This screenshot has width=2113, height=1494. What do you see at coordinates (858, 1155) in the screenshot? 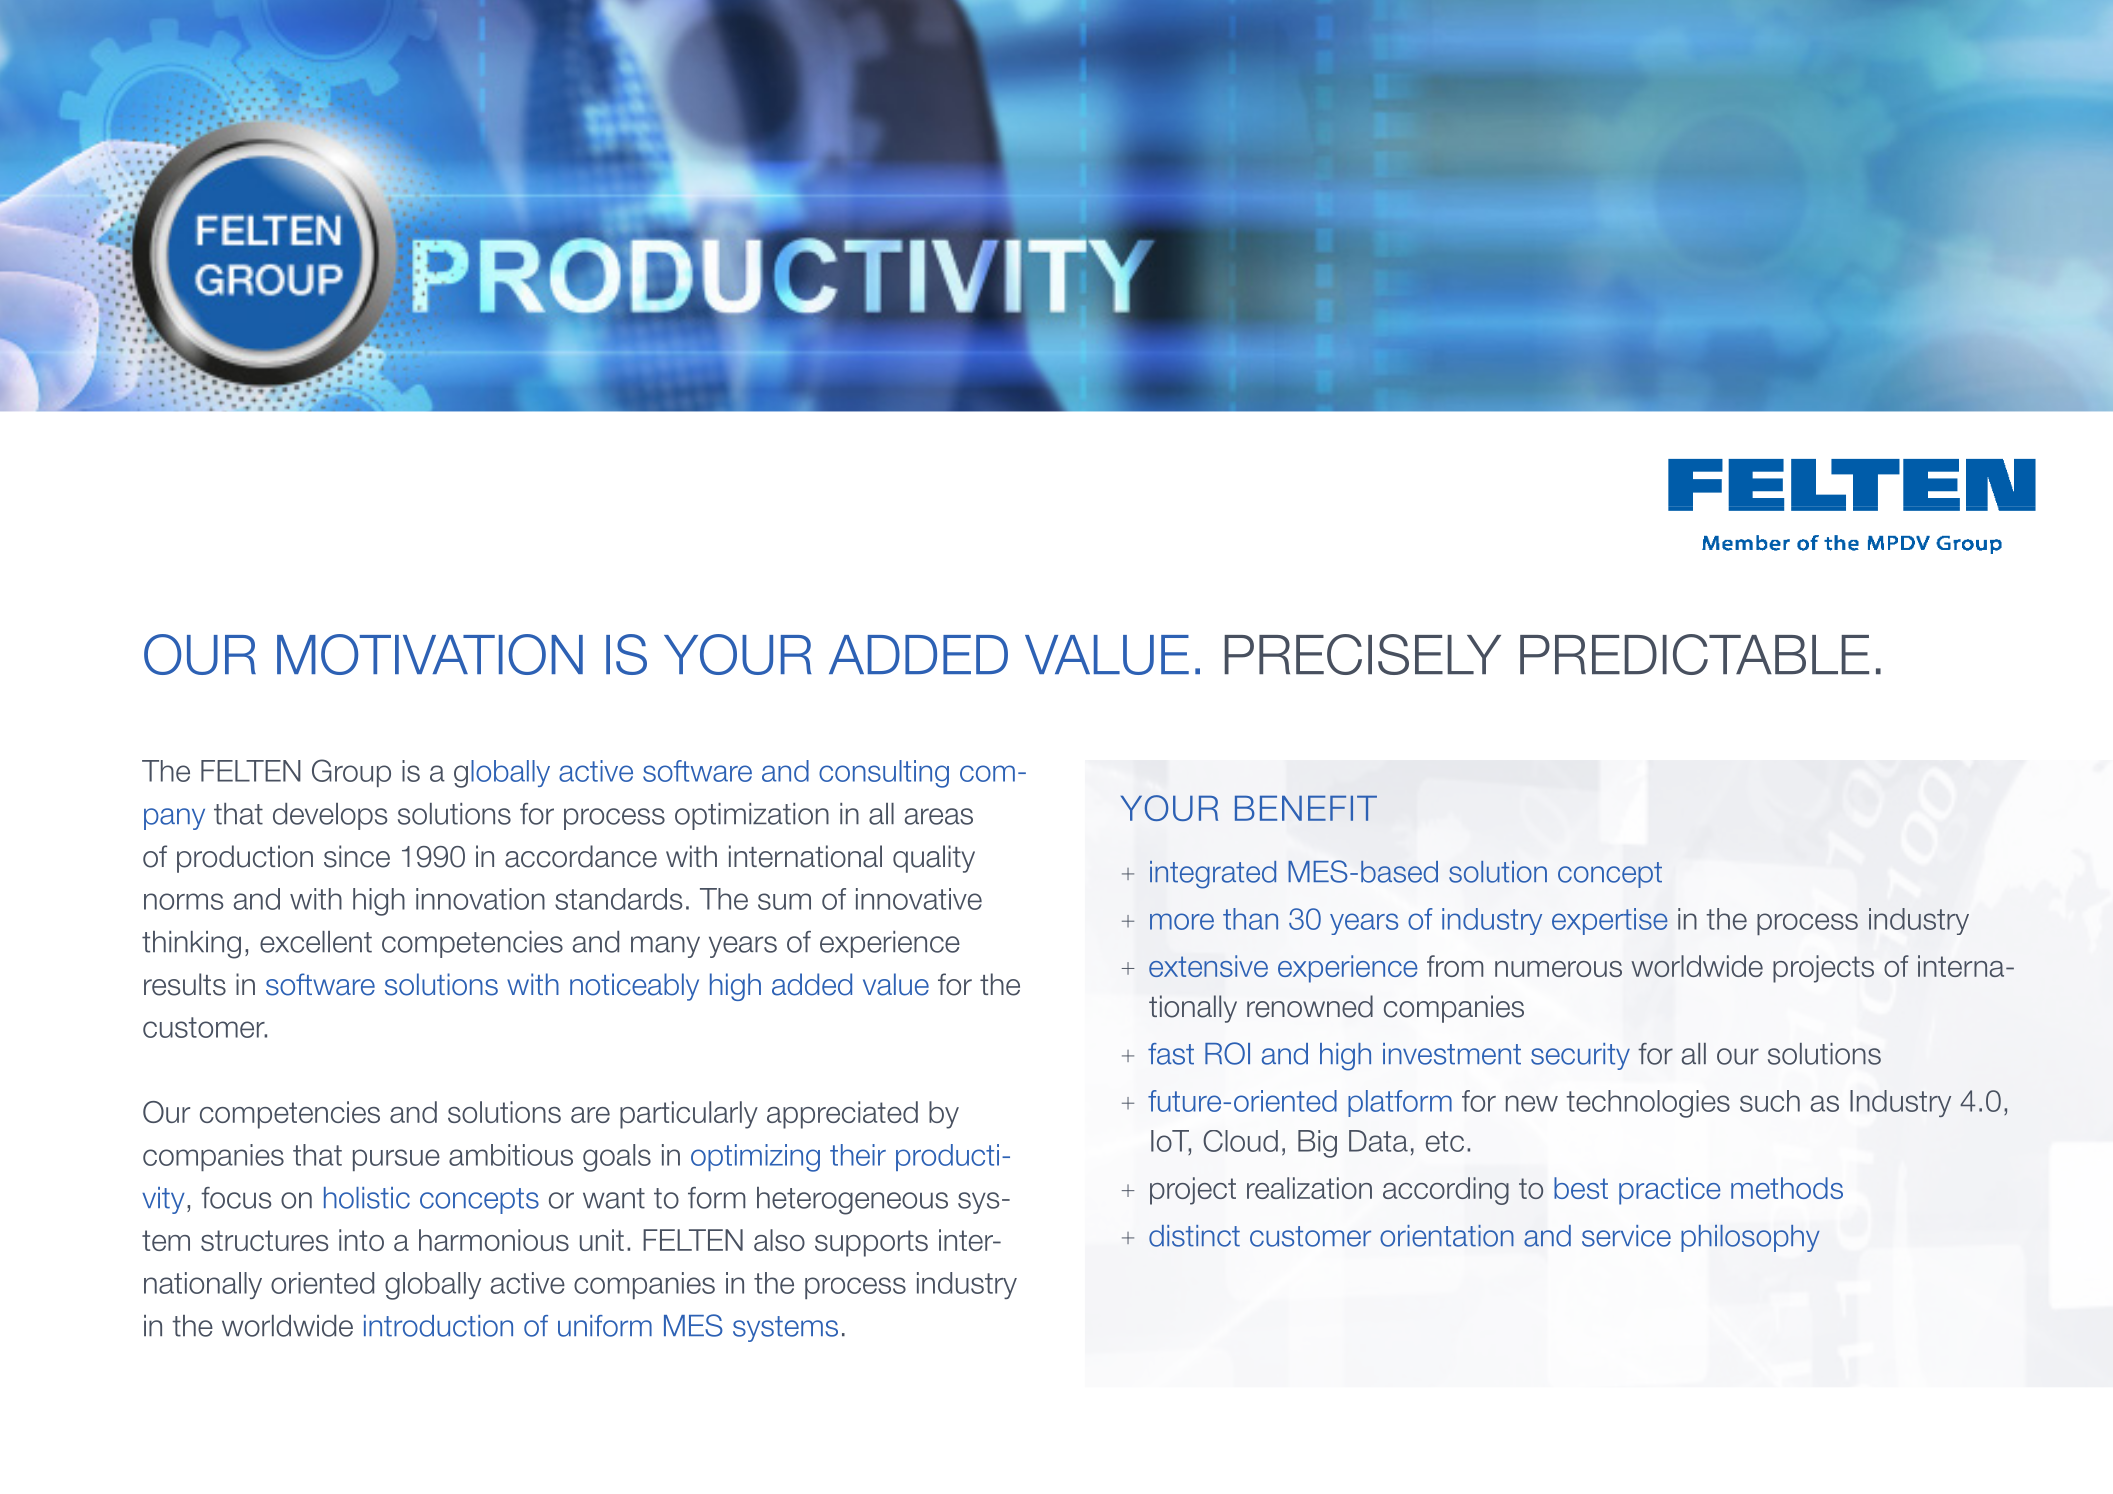
I see `their` at bounding box center [858, 1155].
